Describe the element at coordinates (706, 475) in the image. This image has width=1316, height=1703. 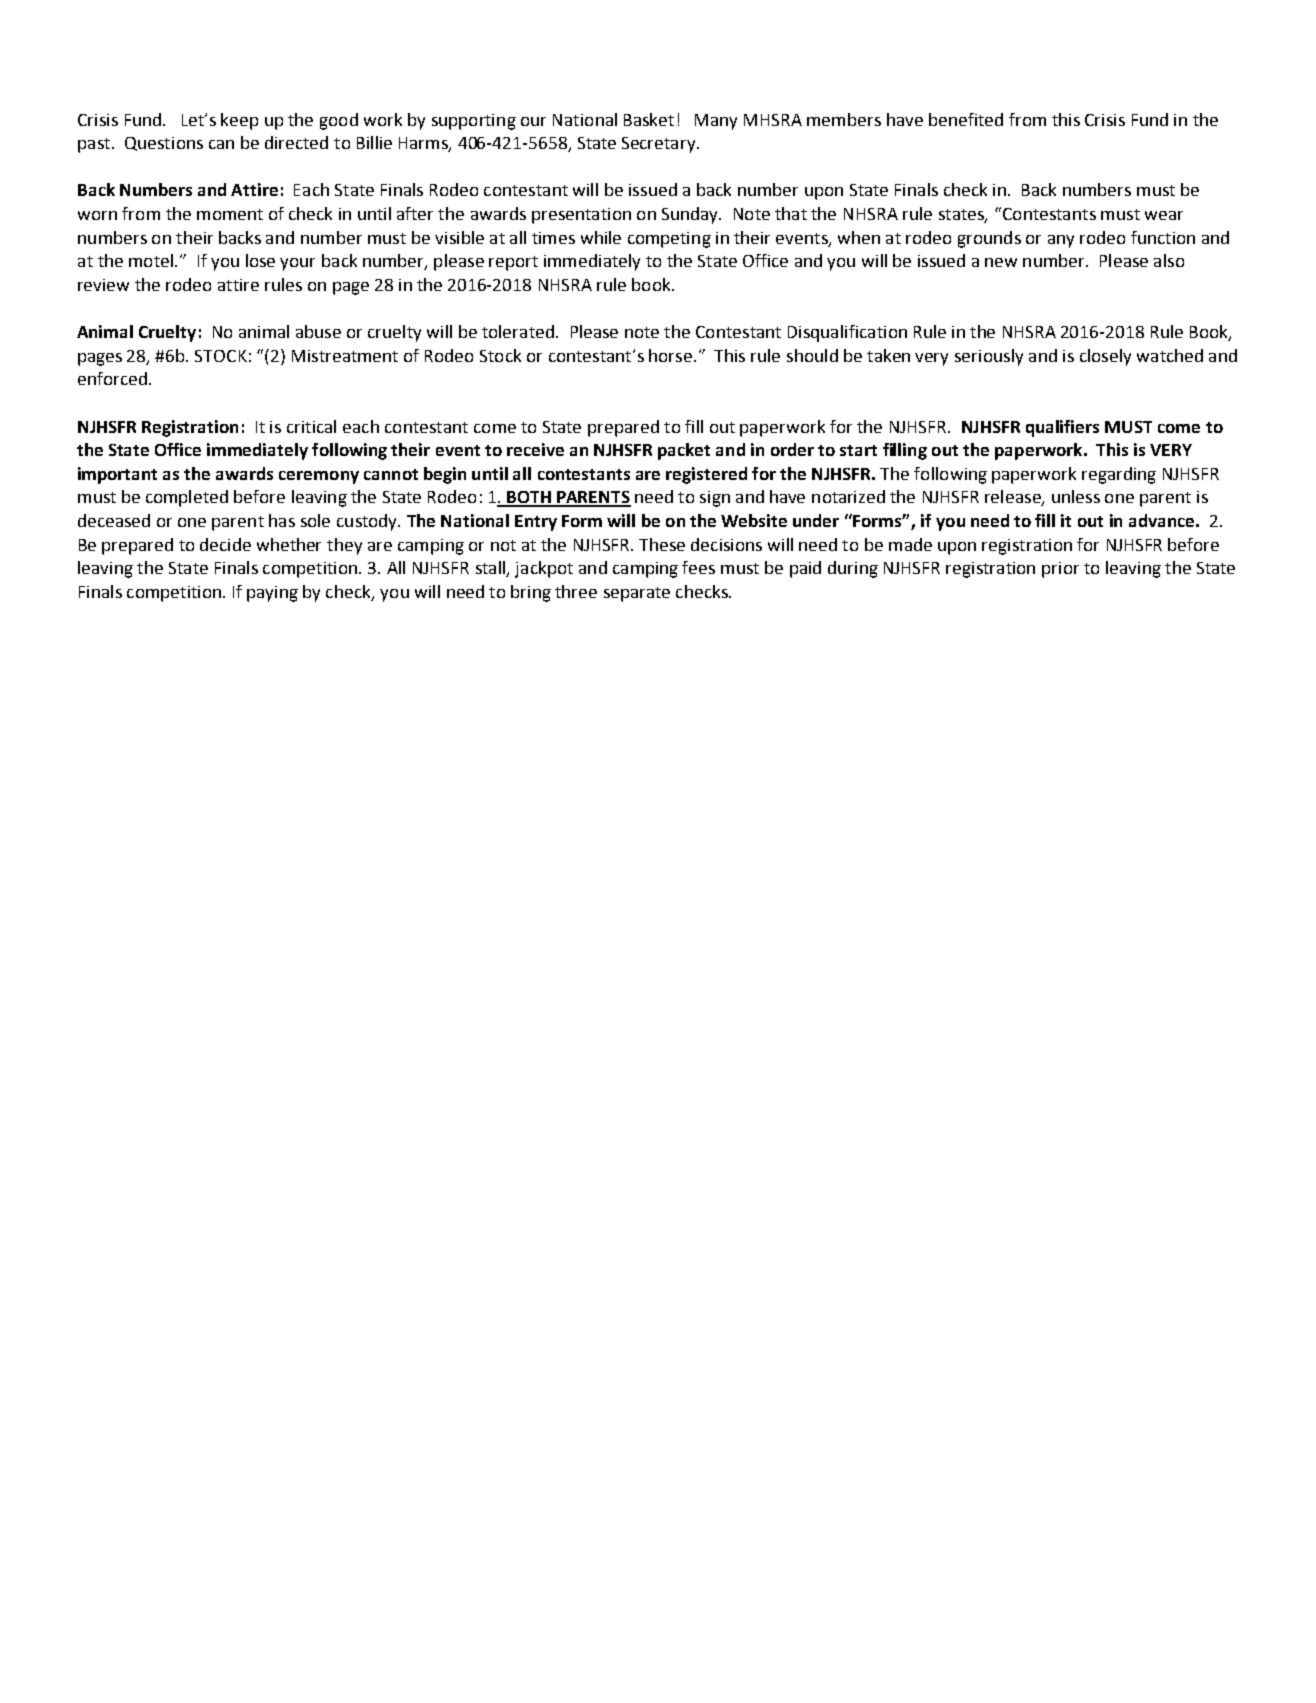
I see `registered` at that location.
